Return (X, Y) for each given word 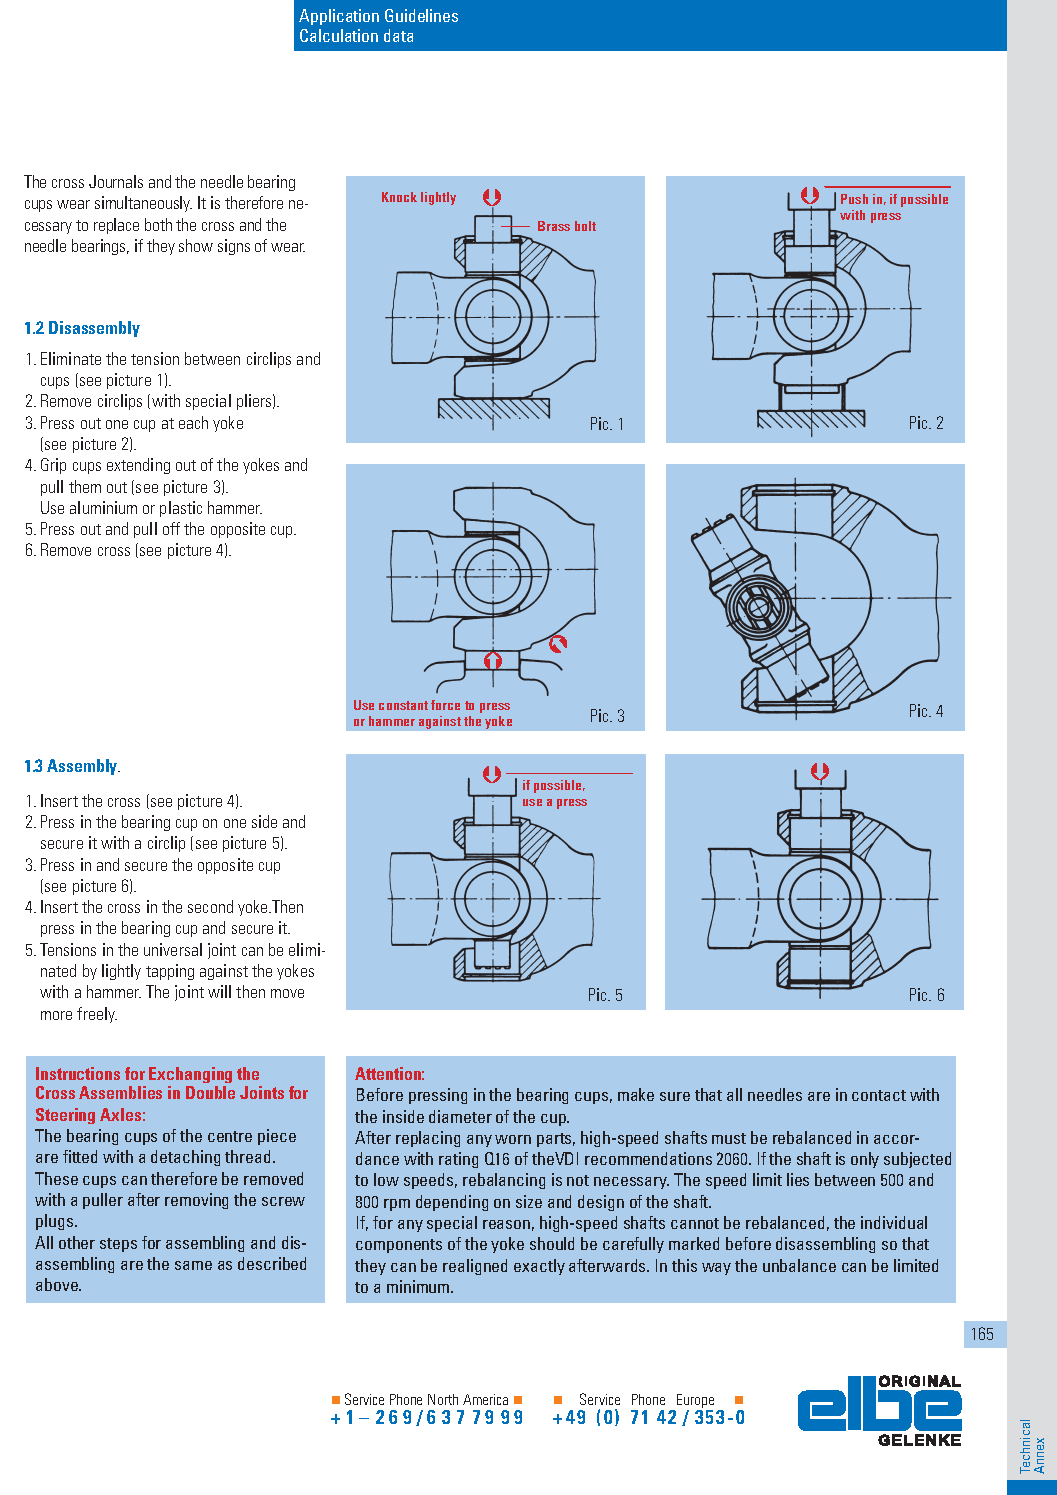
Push (854, 199)
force (445, 705)
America (485, 1399)
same (193, 1265)
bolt (585, 226)
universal (173, 949)
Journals (116, 181)
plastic (181, 509)
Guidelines (421, 15)
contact (879, 1095)
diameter (460, 1116)
